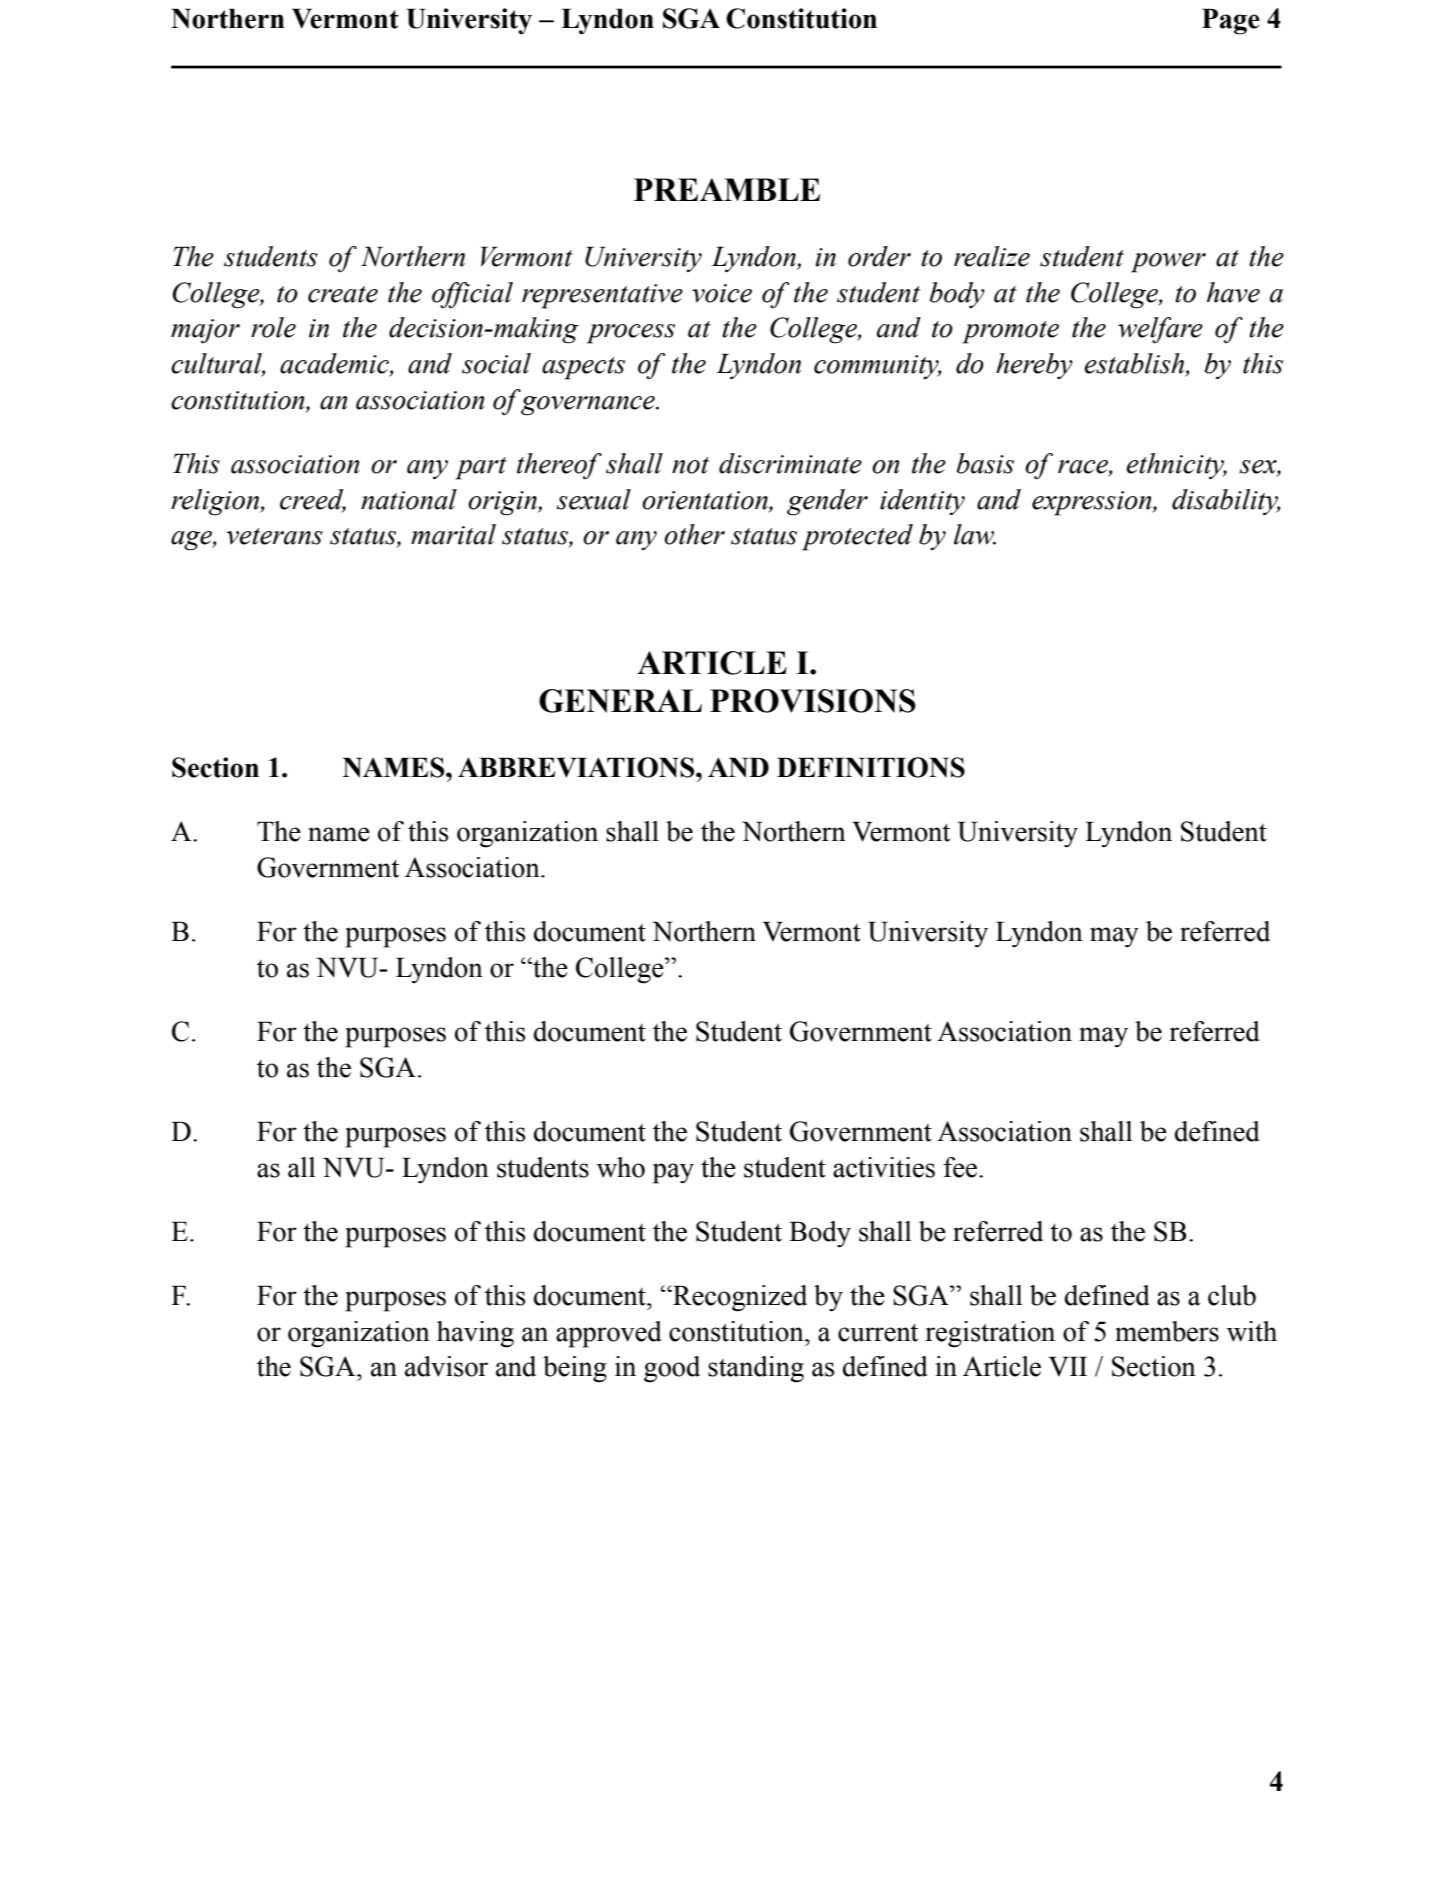  Describe the element at coordinates (739, 1298) in the screenshot. I see `Recognized` at that location.
